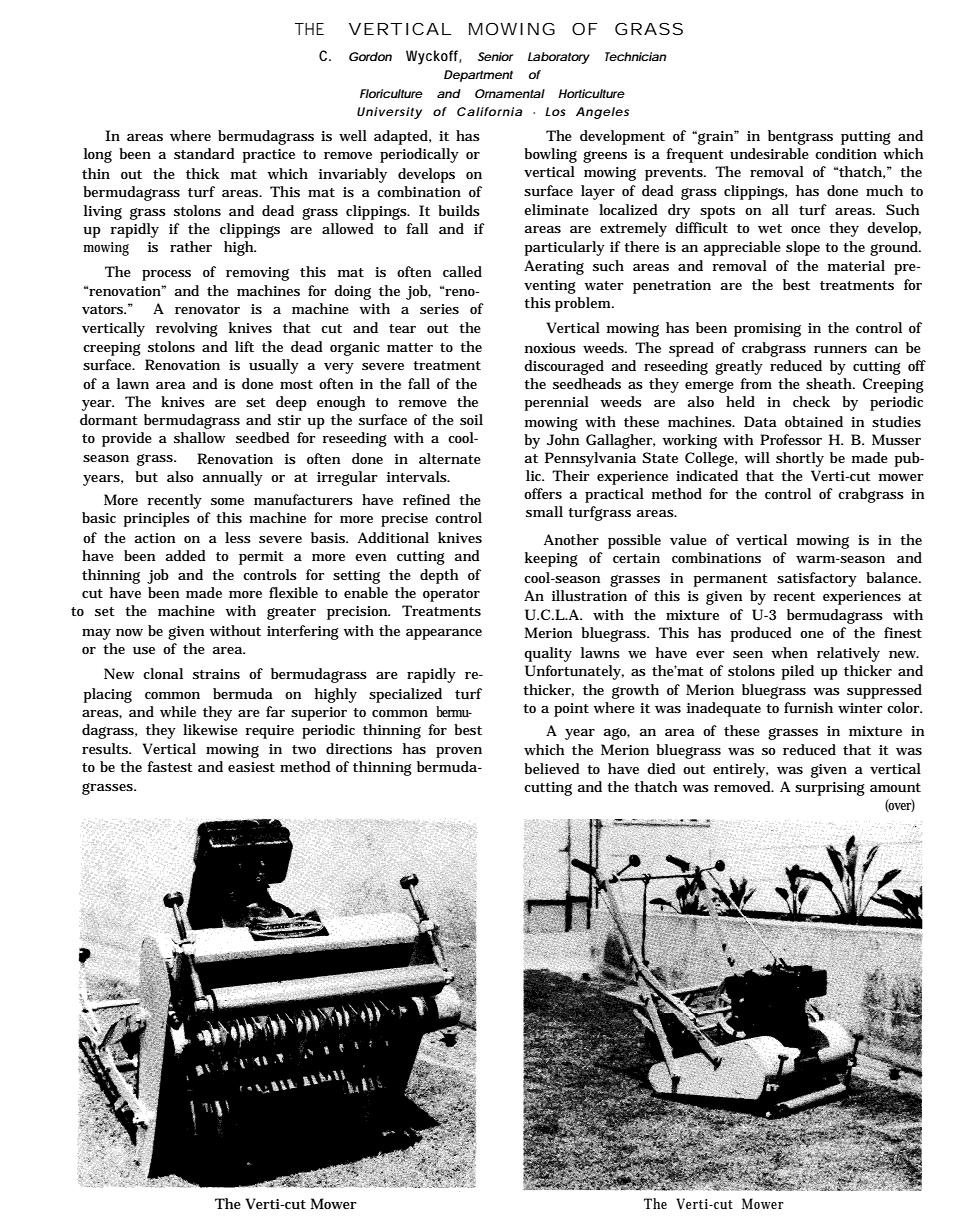  I want to click on obtained, so click(814, 421).
